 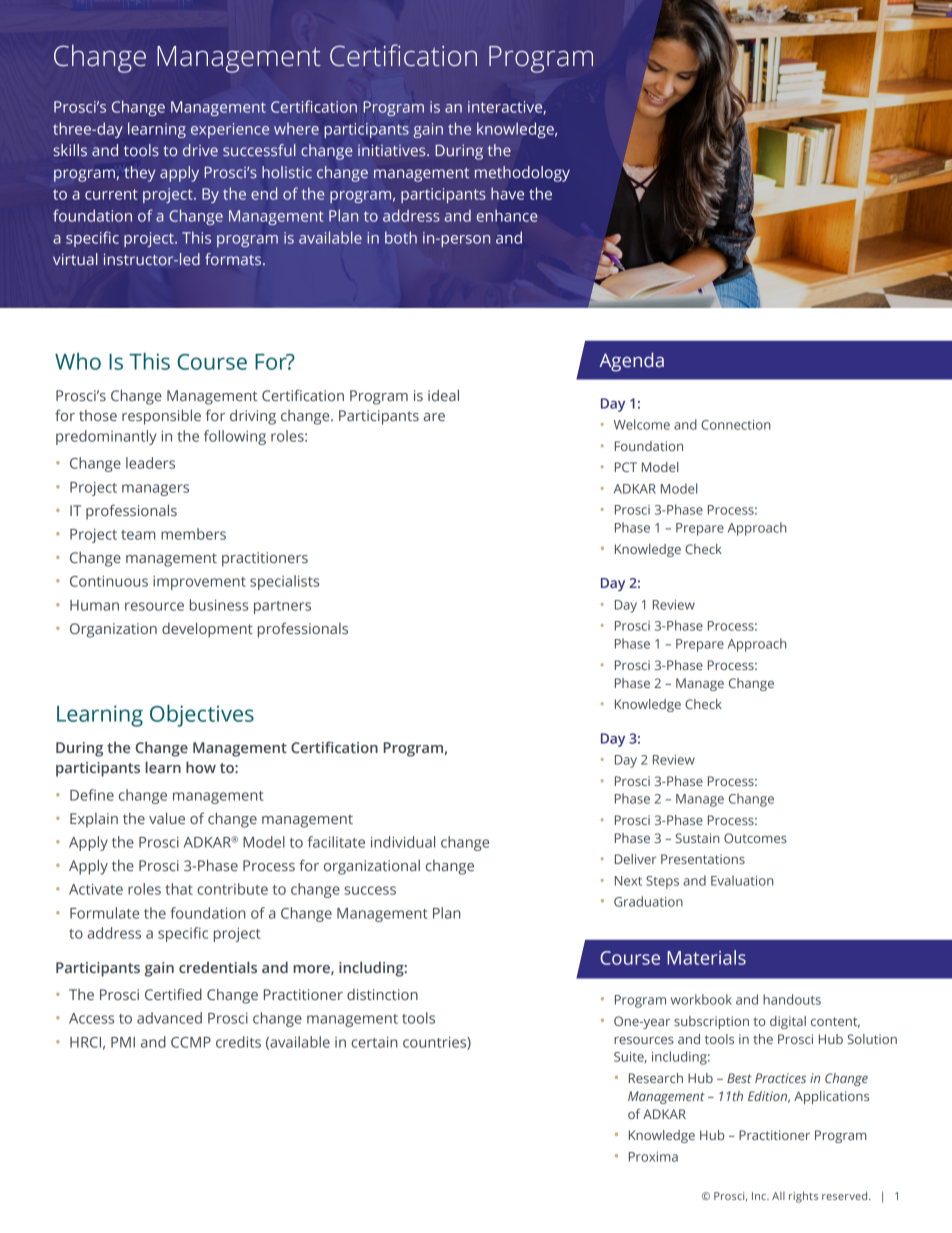 I want to click on ideal, so click(x=443, y=395).
